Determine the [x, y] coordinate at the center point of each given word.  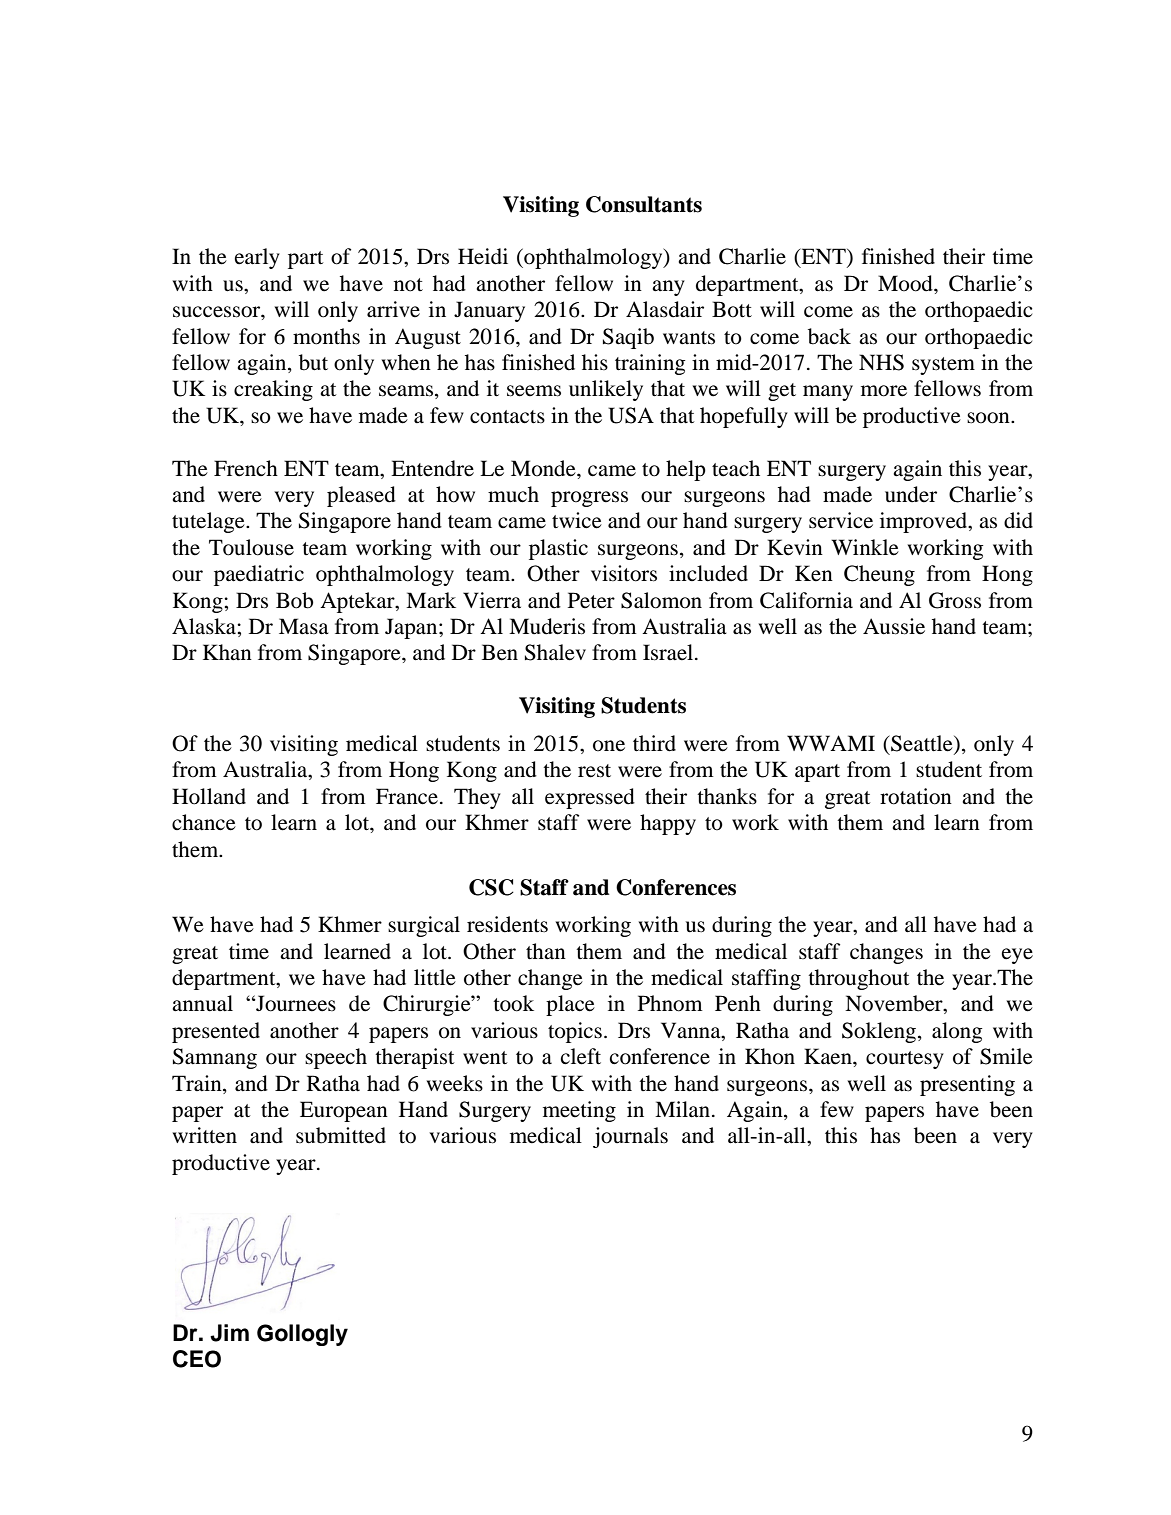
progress [589, 499]
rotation [916, 796]
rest [594, 771]
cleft [581, 1056]
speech [336, 1058]
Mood [906, 283]
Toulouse [251, 547]
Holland [209, 796]
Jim [229, 1333]
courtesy [905, 1060]
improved [925, 522]
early [257, 258]
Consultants [644, 204]
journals [630, 1137]
